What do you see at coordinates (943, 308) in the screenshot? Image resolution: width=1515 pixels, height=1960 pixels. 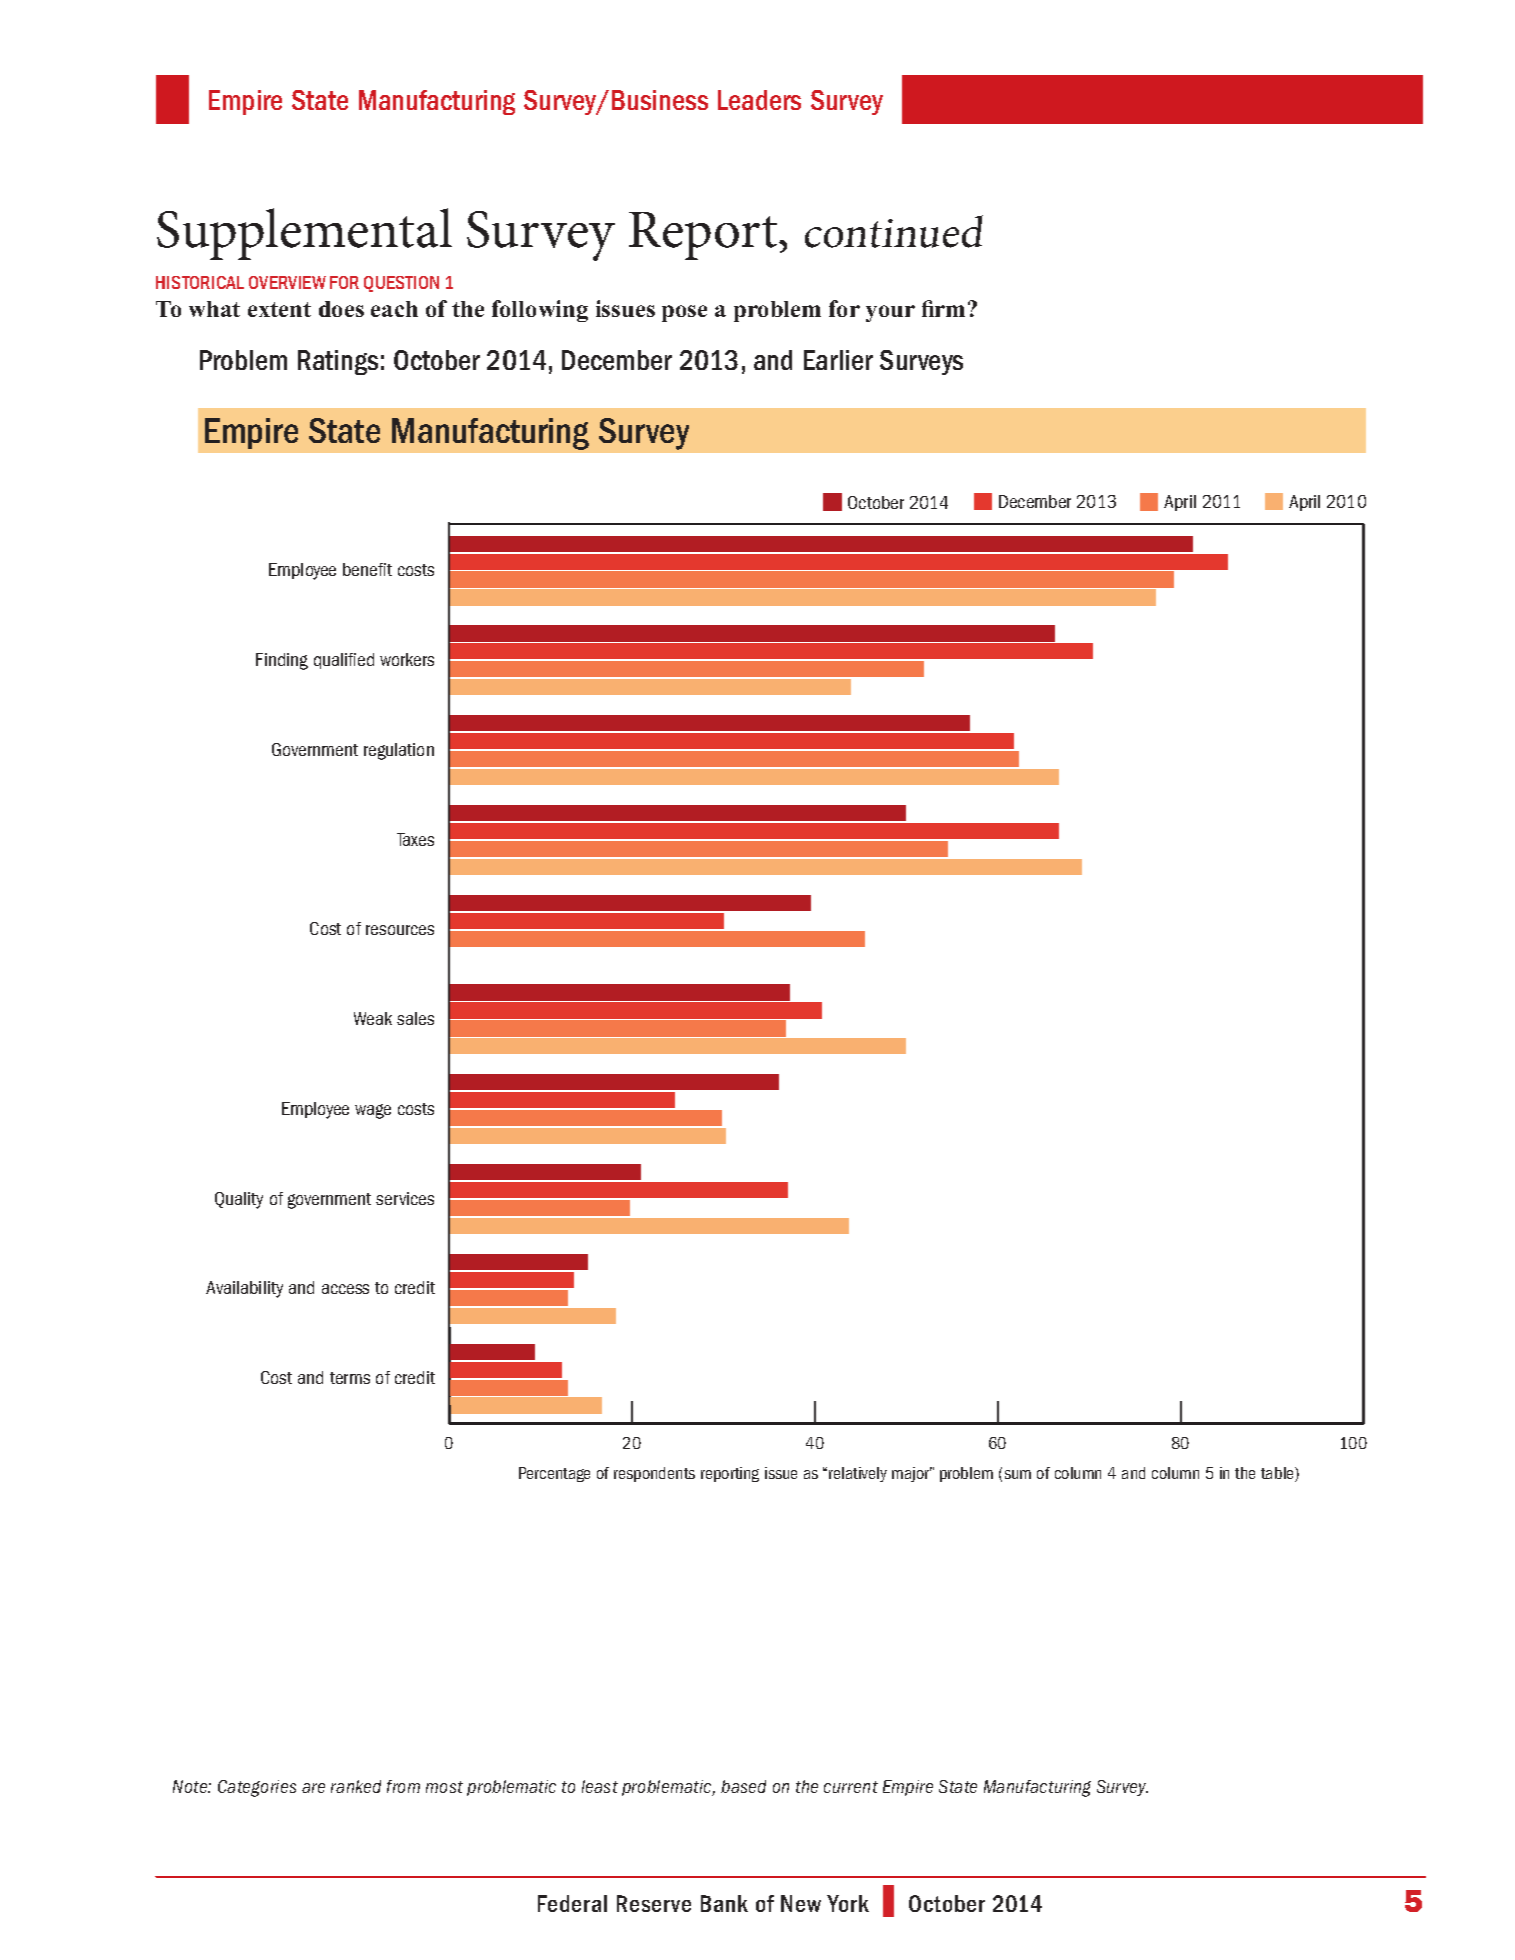 I see `firm` at bounding box center [943, 308].
